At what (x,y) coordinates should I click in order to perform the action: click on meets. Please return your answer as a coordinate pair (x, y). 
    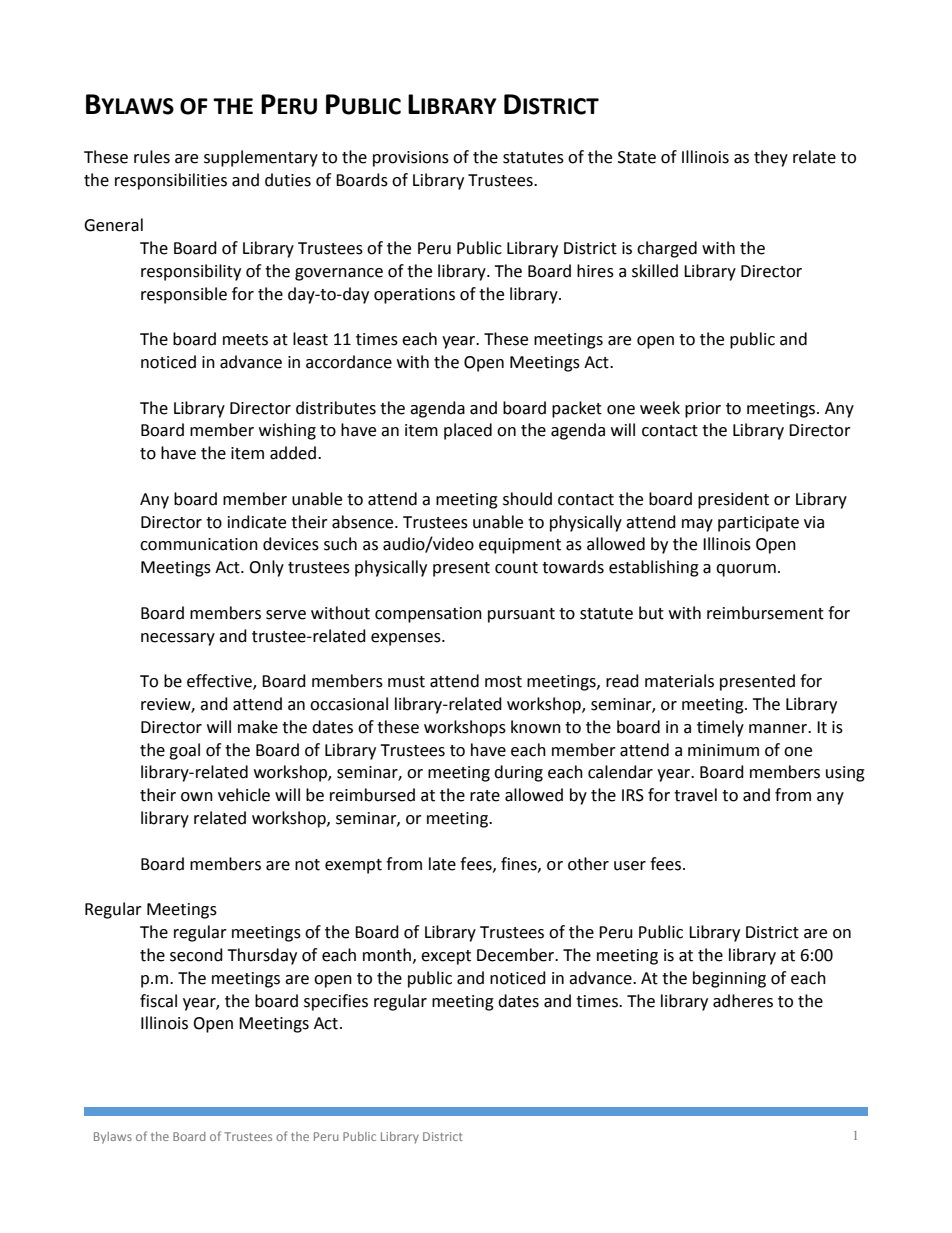
    Looking at the image, I should click on (245, 340).
